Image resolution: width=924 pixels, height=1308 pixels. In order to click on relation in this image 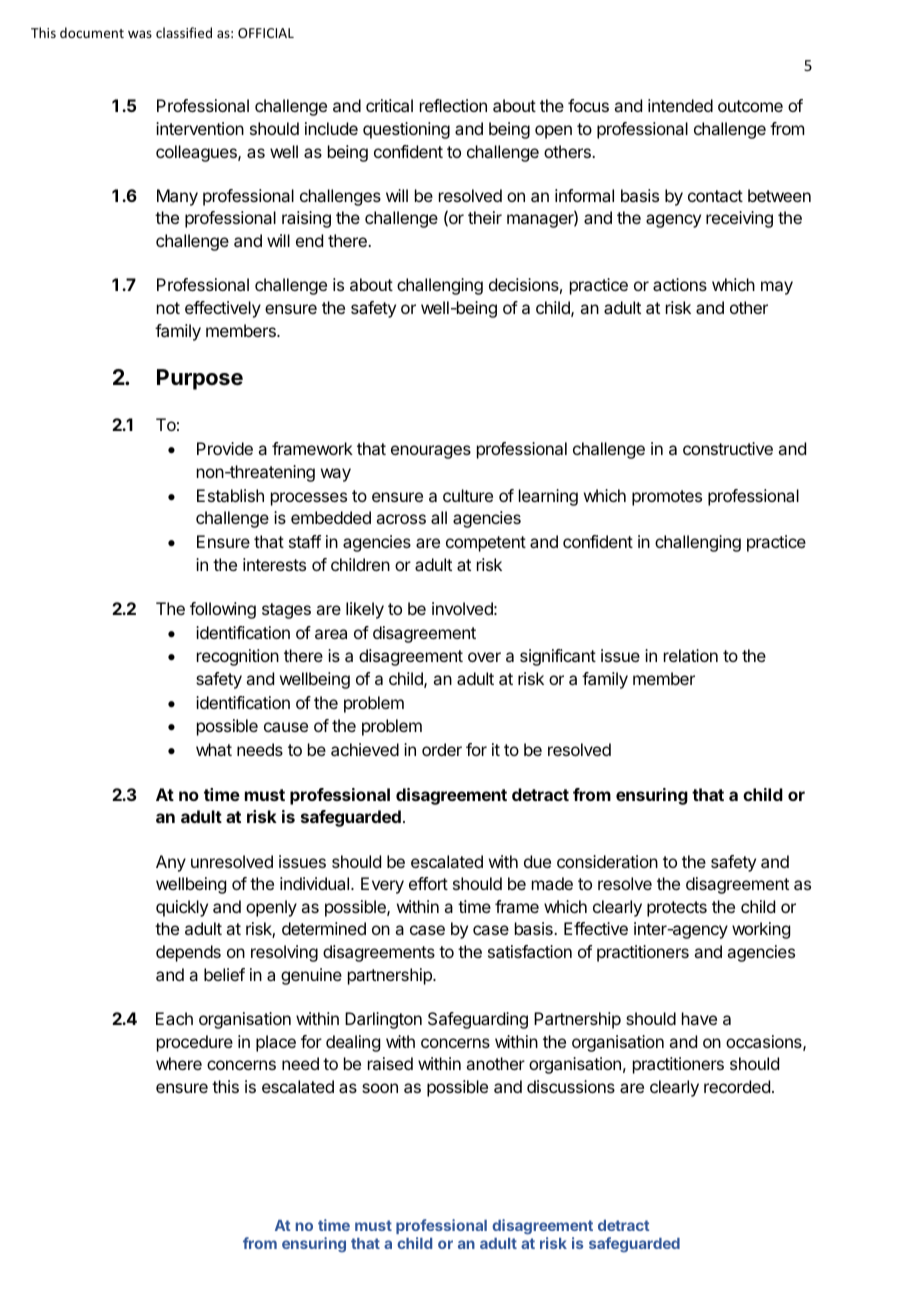, I will do `click(691, 655)`.
